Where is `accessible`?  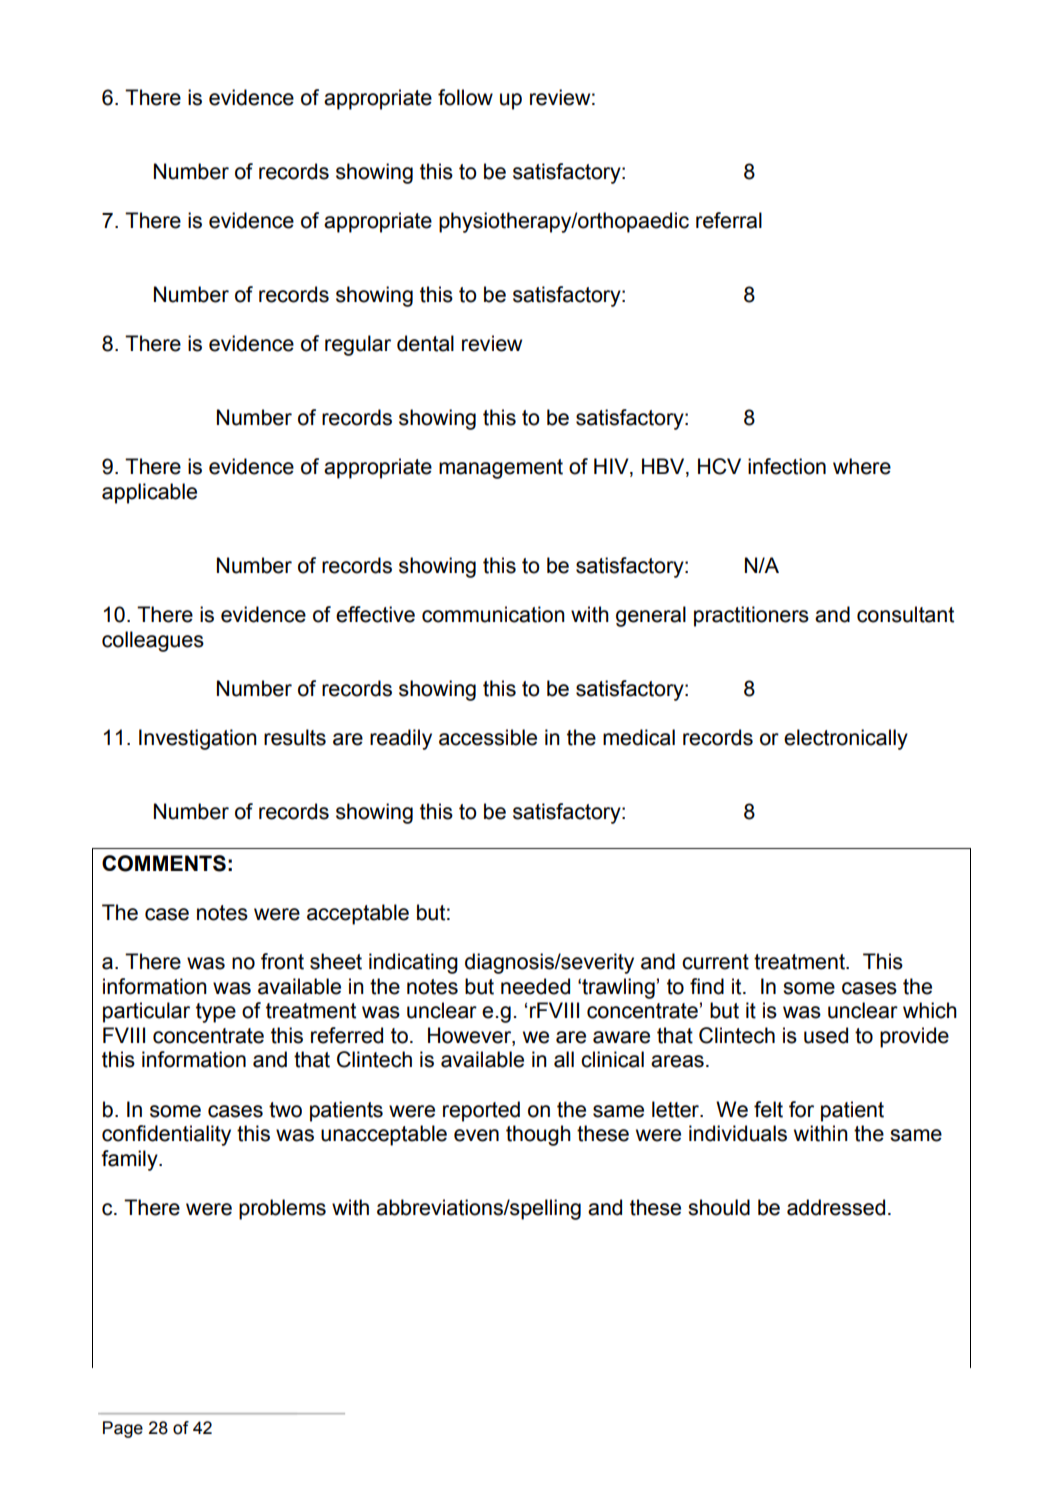
accessible is located at coordinates (488, 737).
